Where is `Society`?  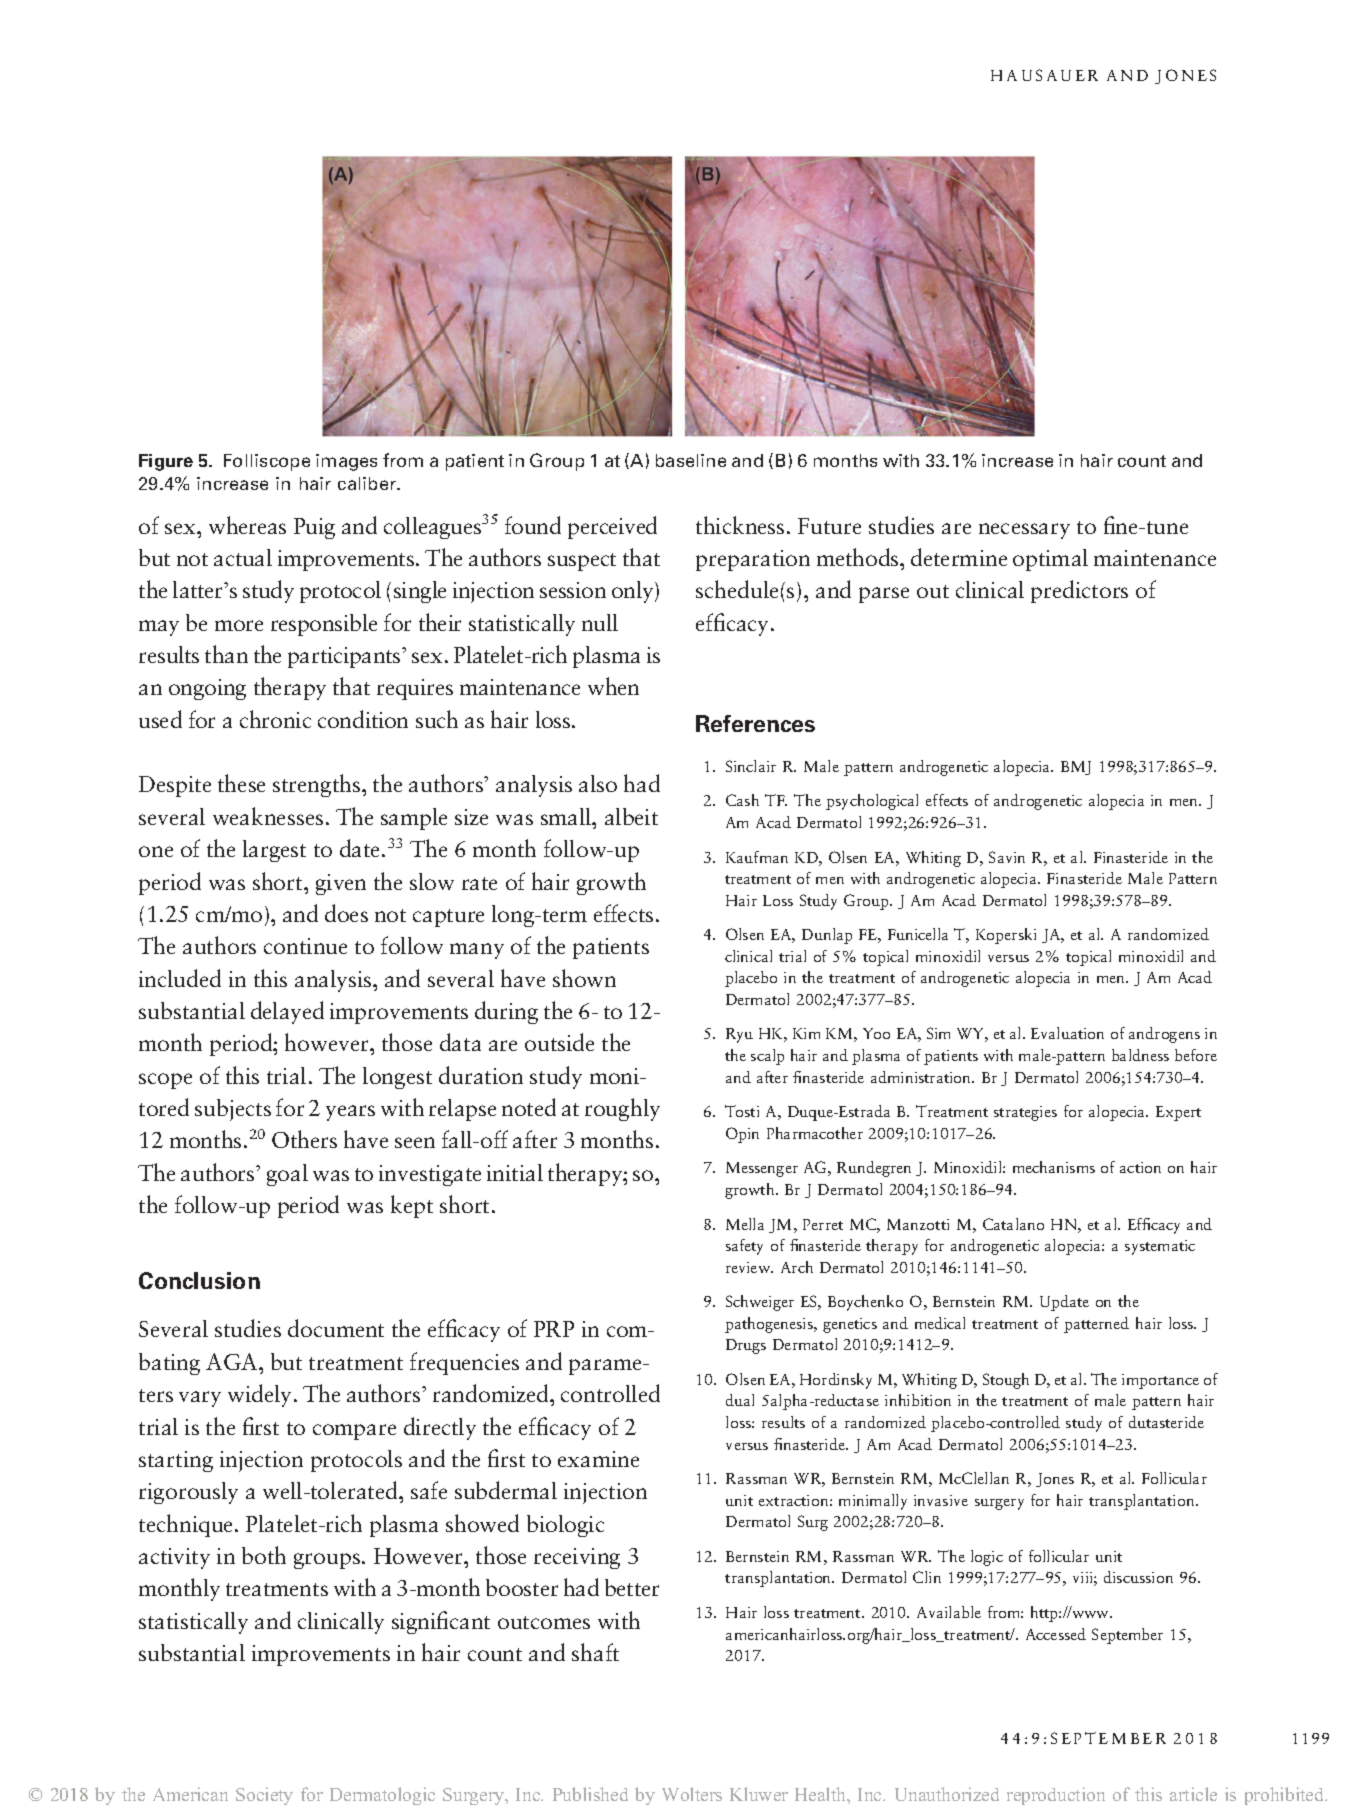 Society is located at coordinates (264, 1796).
